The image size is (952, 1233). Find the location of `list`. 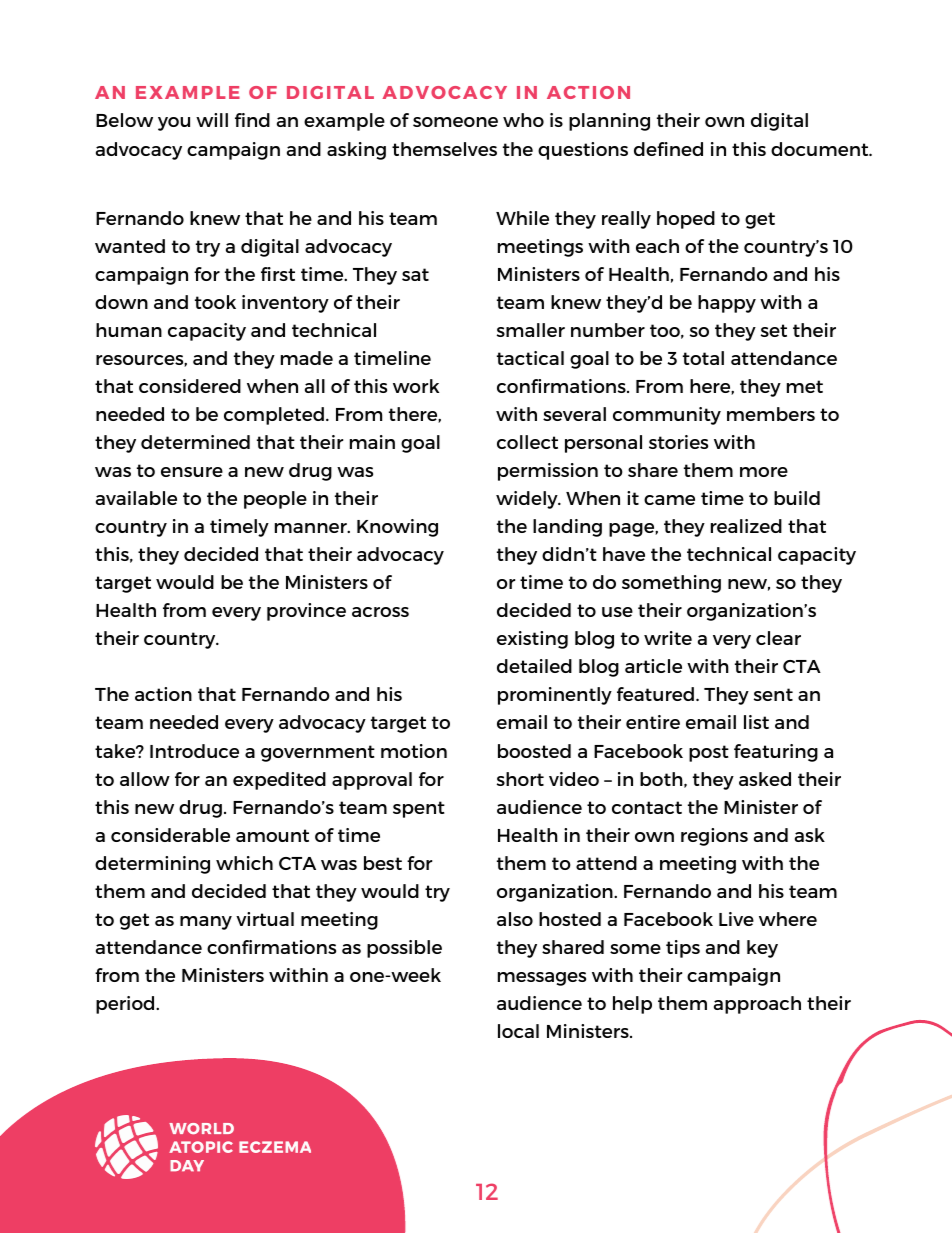

list is located at coordinates (756, 722).
